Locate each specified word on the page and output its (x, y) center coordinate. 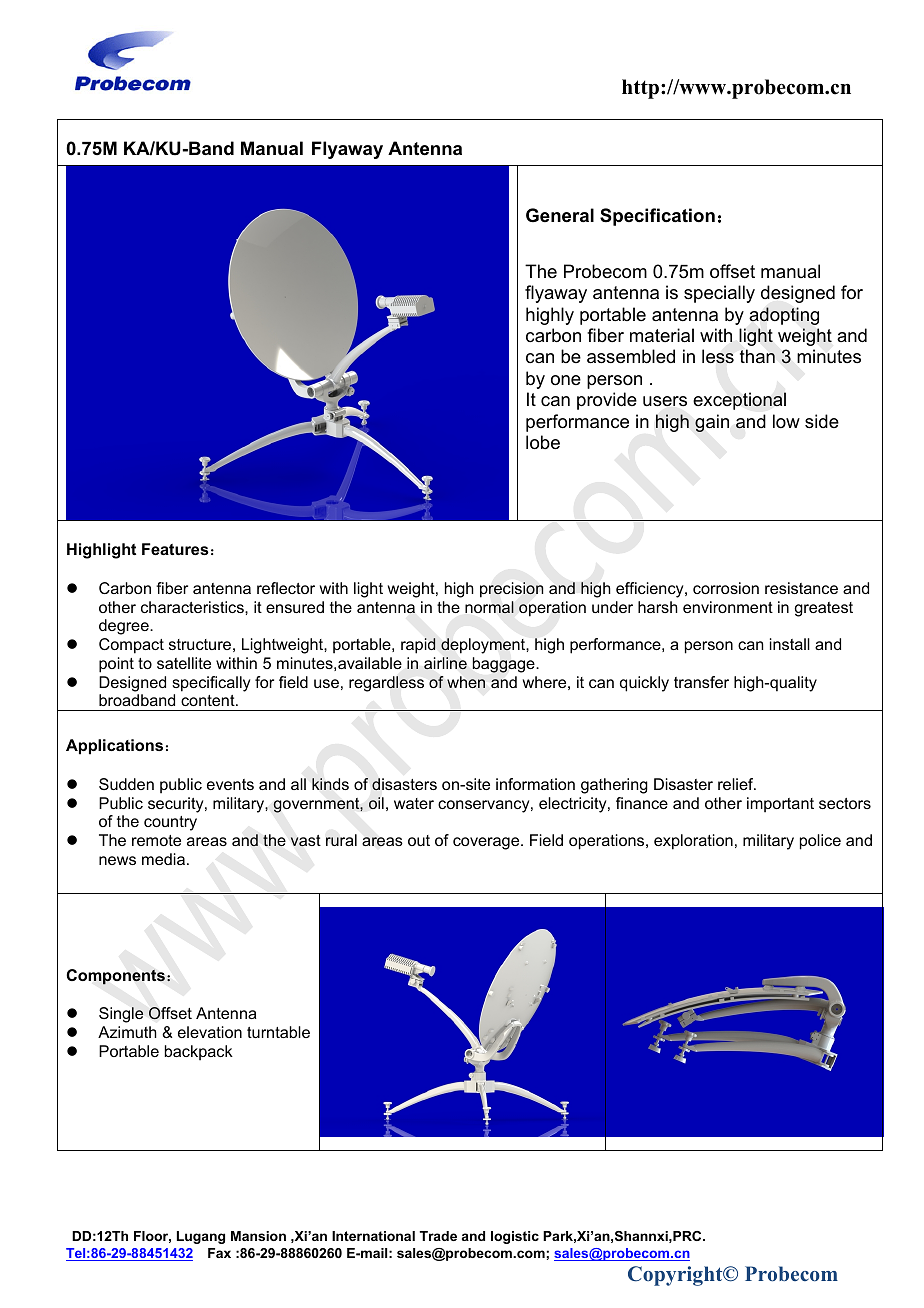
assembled (631, 356)
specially (719, 294)
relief (737, 784)
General (560, 215)
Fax (219, 1253)
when (466, 682)
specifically (211, 684)
